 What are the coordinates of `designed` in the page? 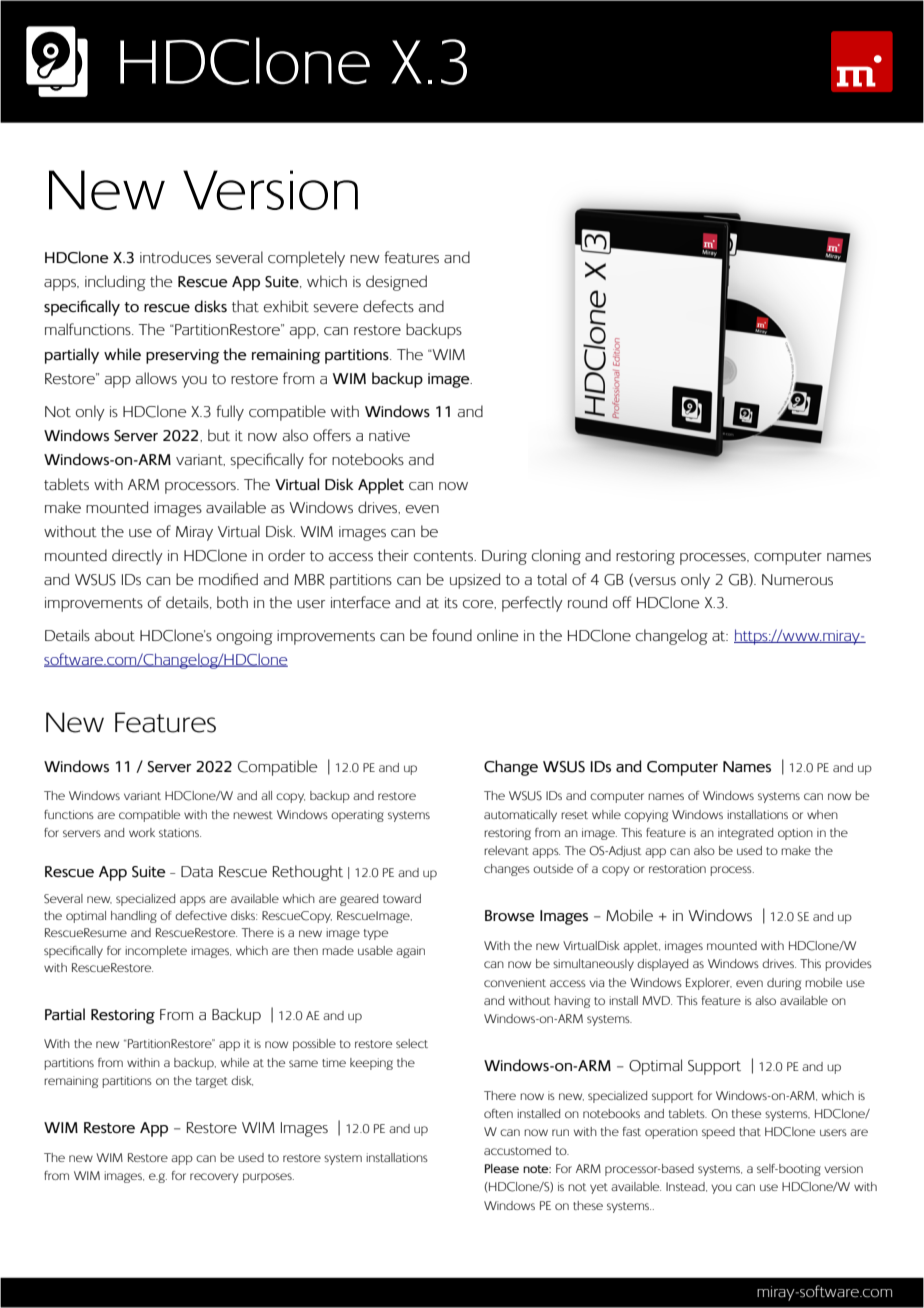 It's located at (396, 283).
